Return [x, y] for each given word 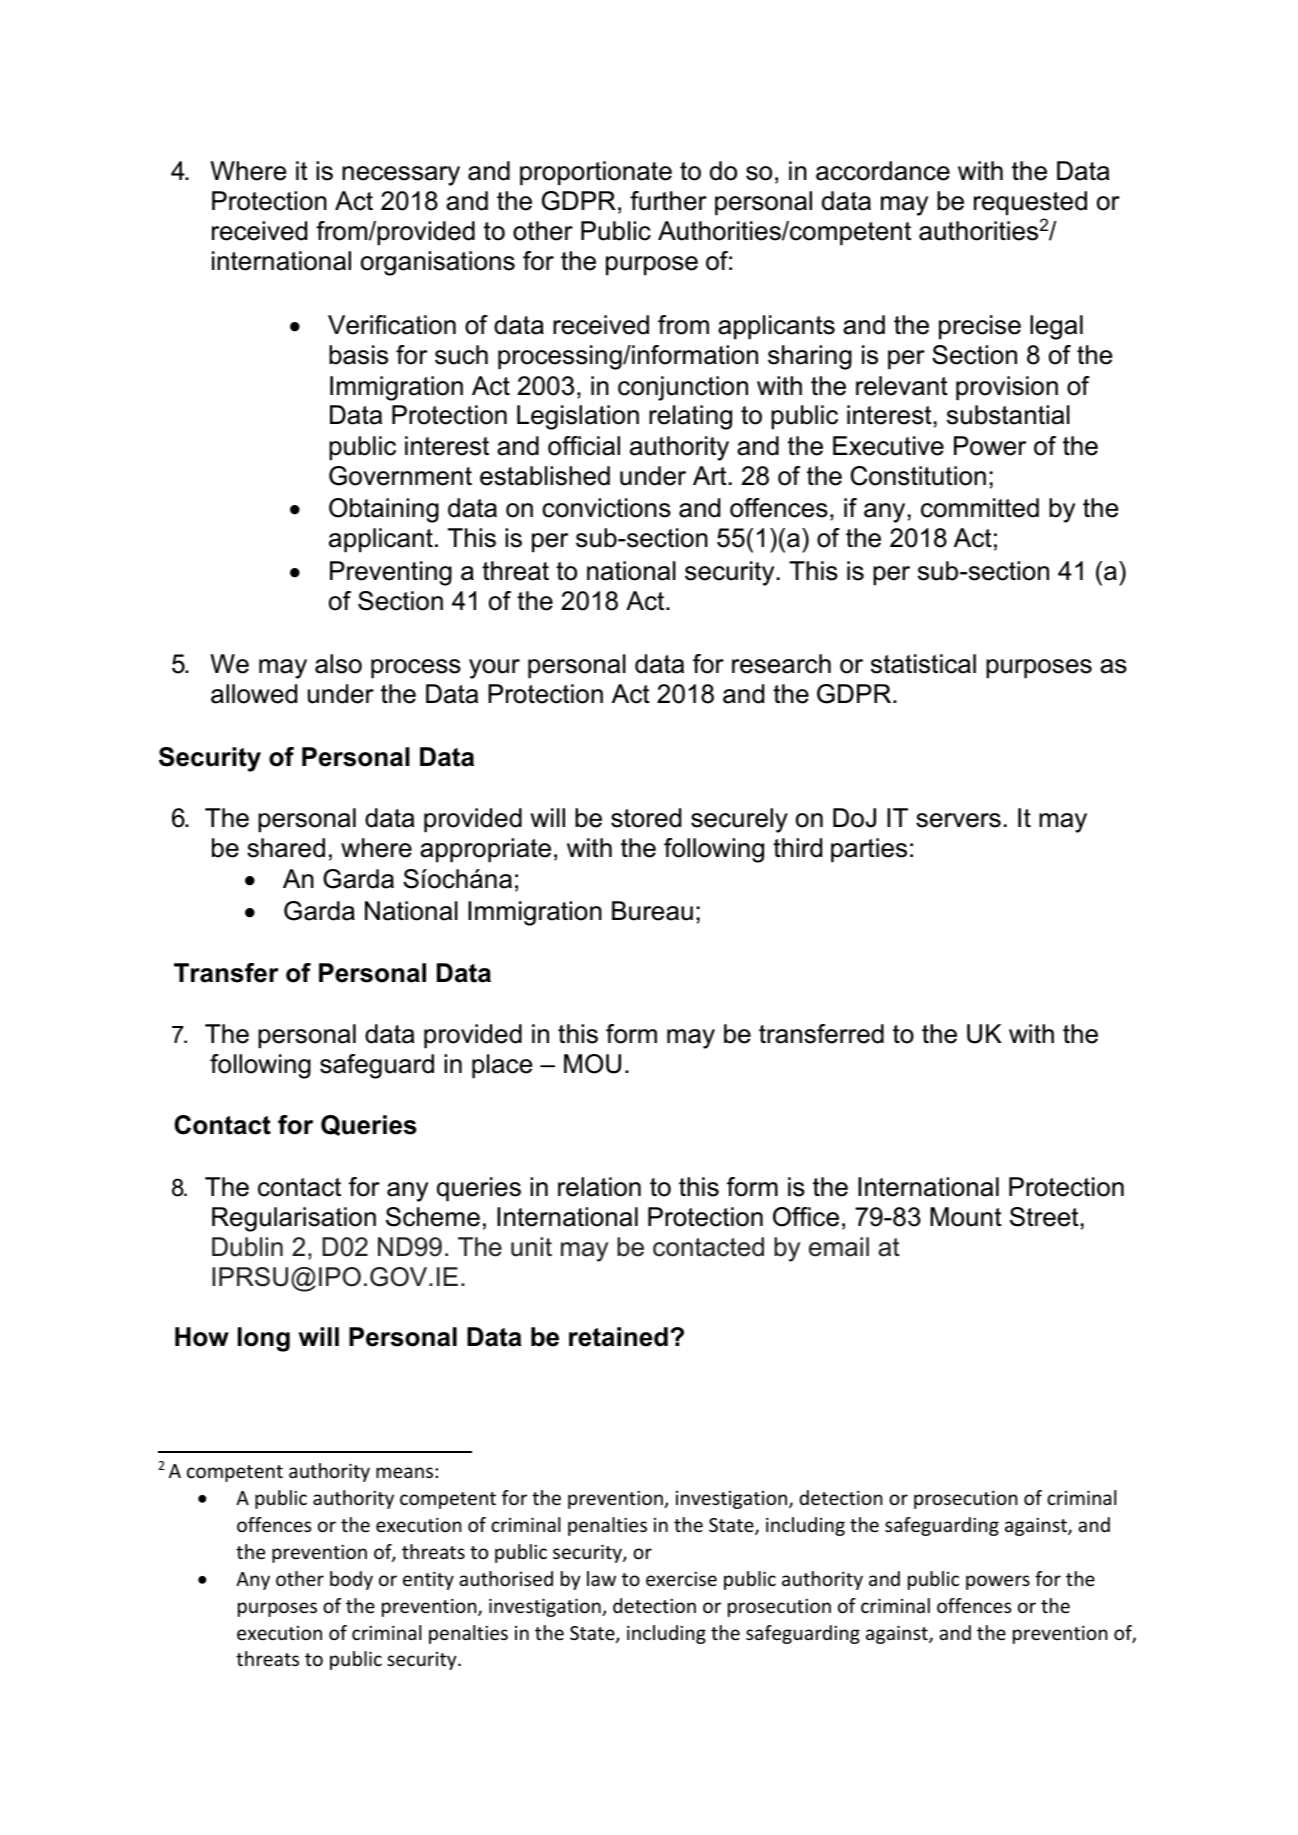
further [668, 201]
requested [1030, 203]
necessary [401, 176]
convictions [606, 508]
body [351, 1580]
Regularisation [294, 1219]
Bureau [652, 911]
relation [599, 1187]
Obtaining [384, 510]
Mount [966, 1217]
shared [286, 848]
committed [980, 508]
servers [958, 820]
